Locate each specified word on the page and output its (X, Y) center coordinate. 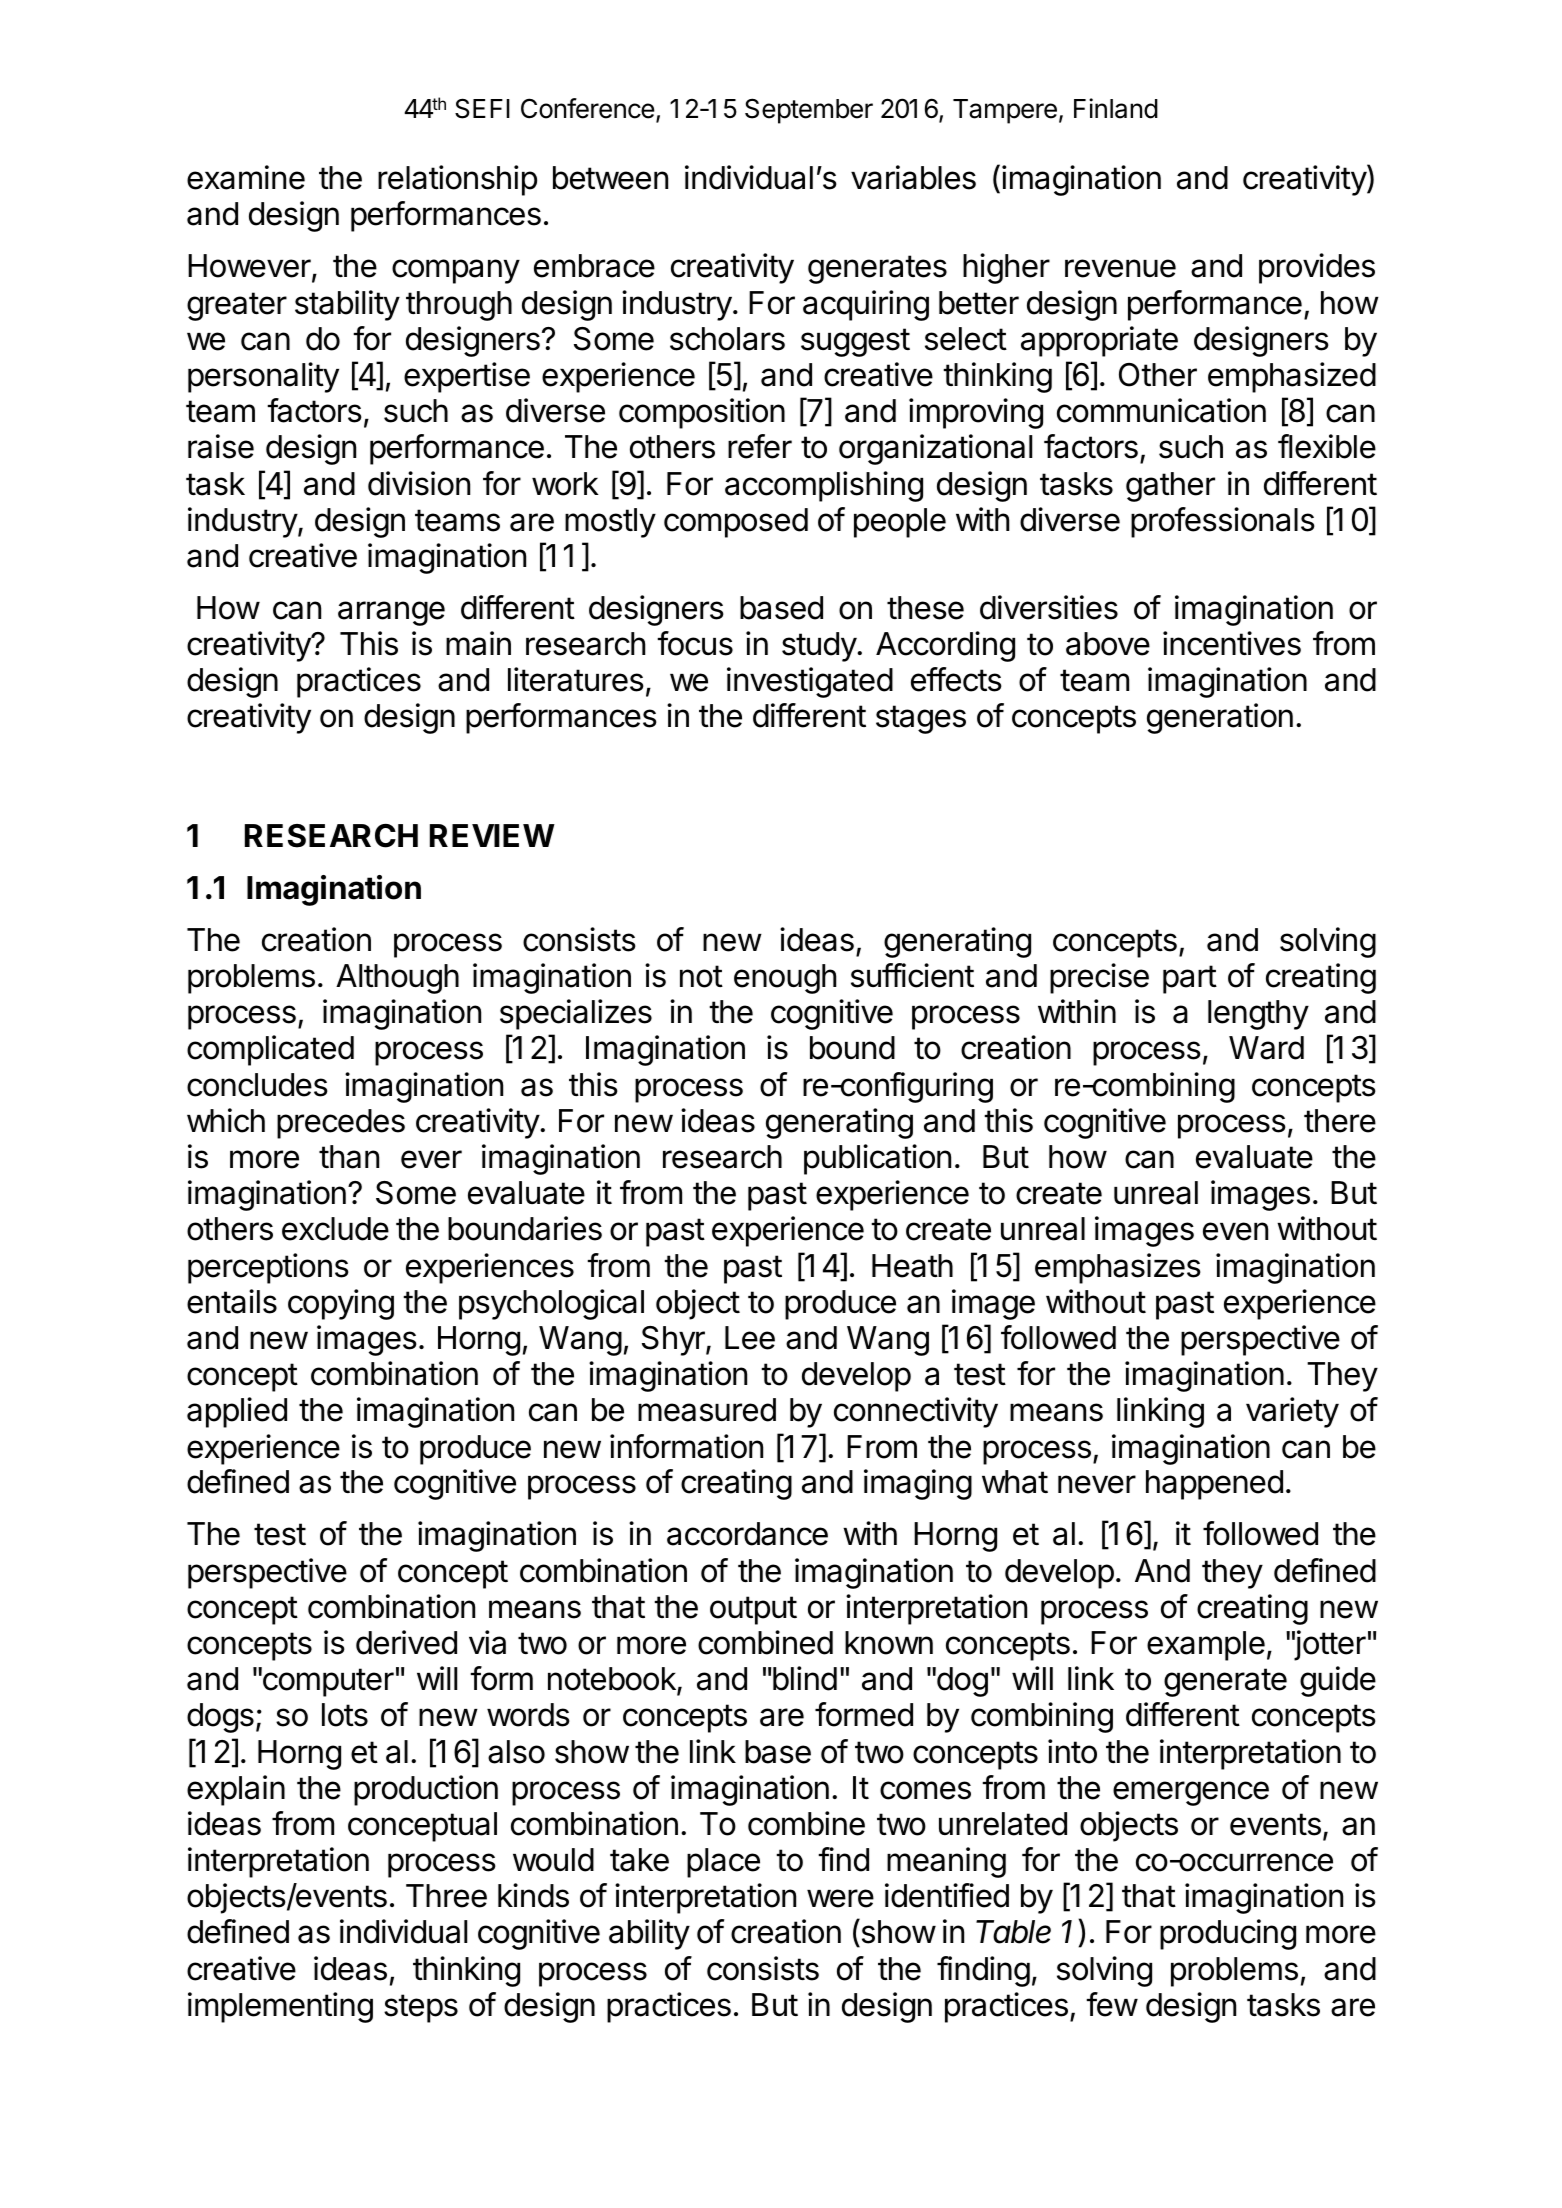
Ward (1266, 1048)
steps (421, 2008)
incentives (1232, 643)
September (809, 111)
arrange (391, 613)
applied (237, 1412)
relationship (457, 180)
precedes (341, 1124)
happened (1214, 1485)
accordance (747, 1534)
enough (785, 979)
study (820, 647)
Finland (1116, 108)
